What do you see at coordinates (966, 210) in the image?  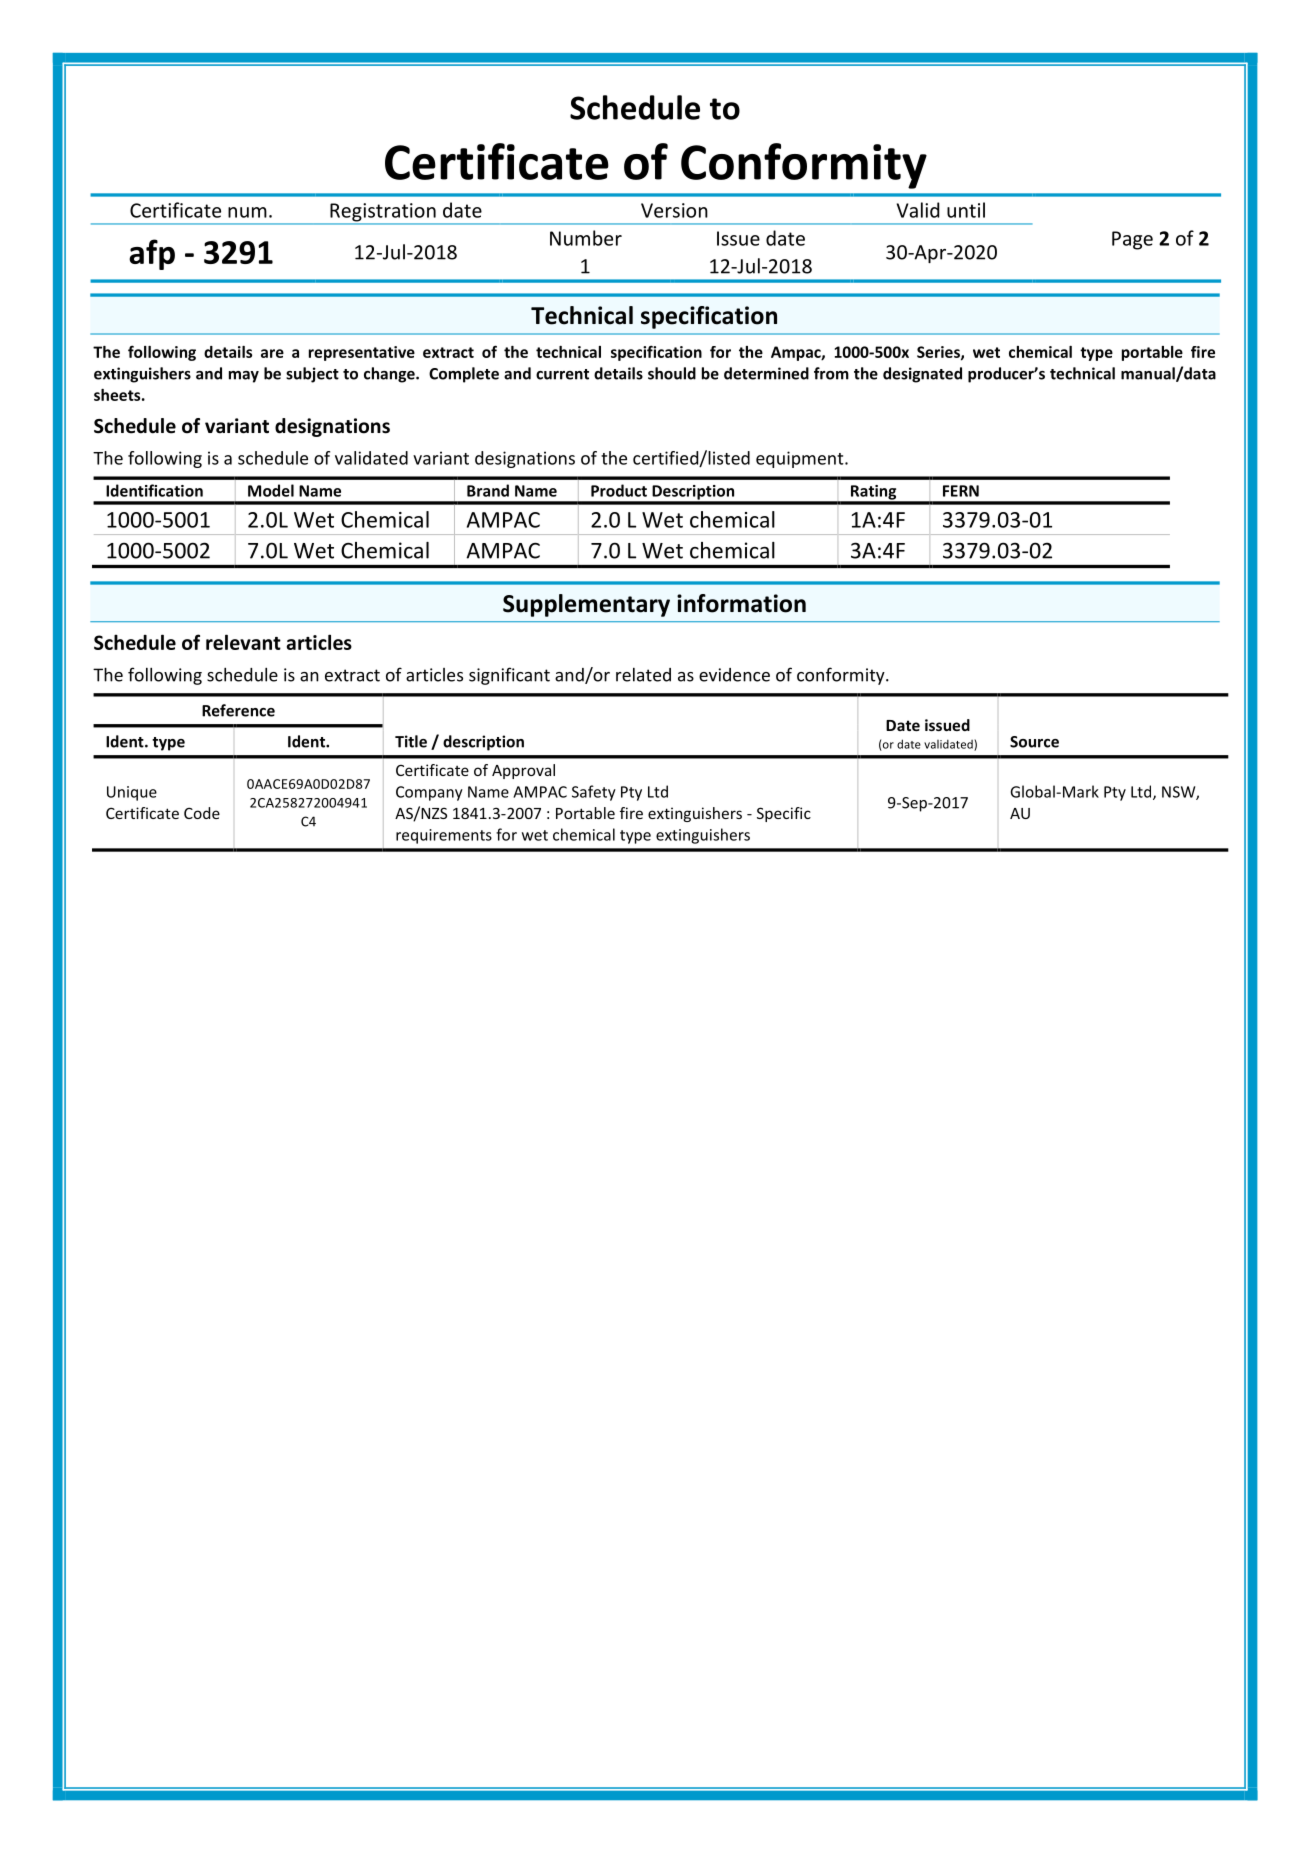 I see `until` at bounding box center [966, 210].
